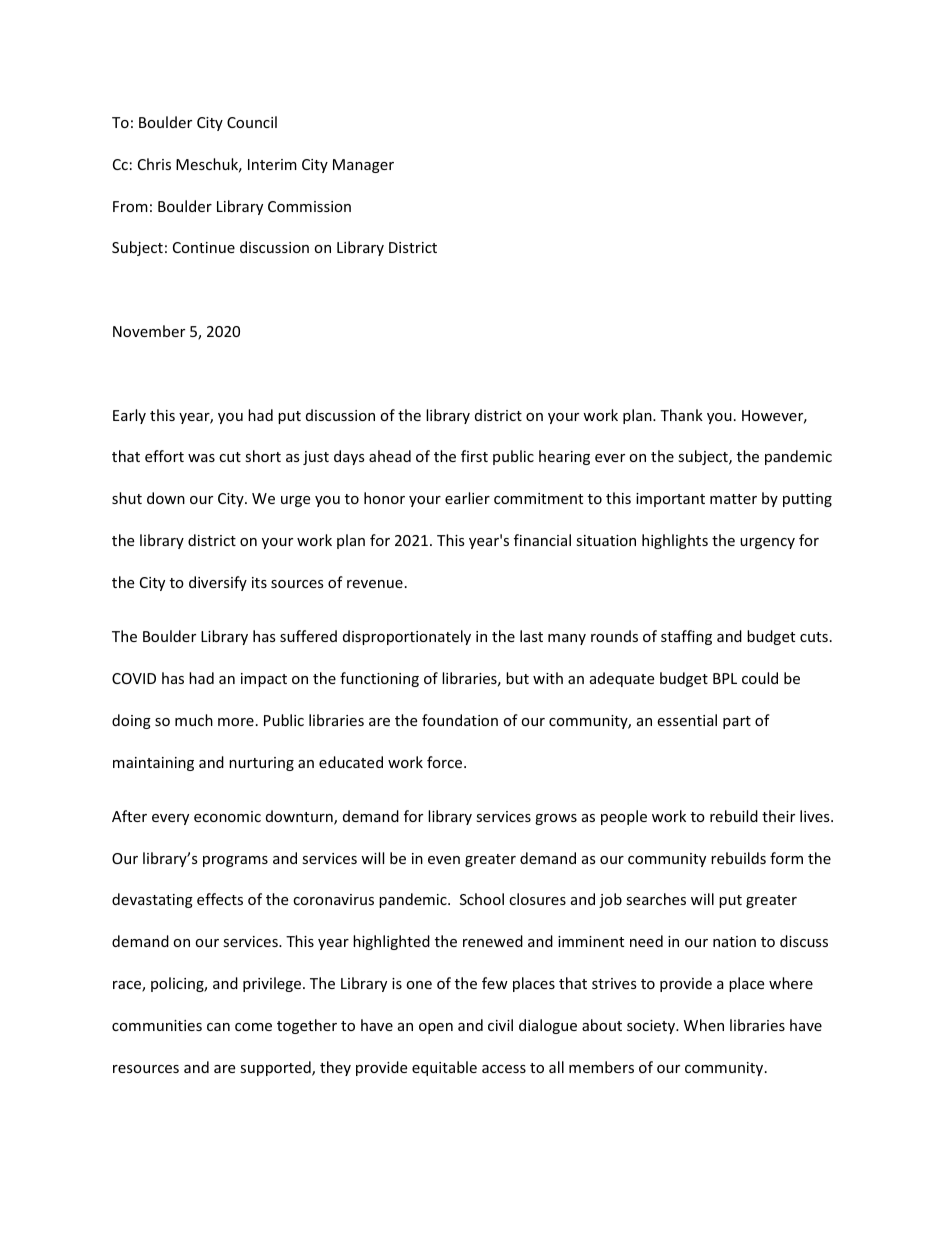 The width and height of the image is (952, 1233). I want to click on Chris, so click(154, 164).
